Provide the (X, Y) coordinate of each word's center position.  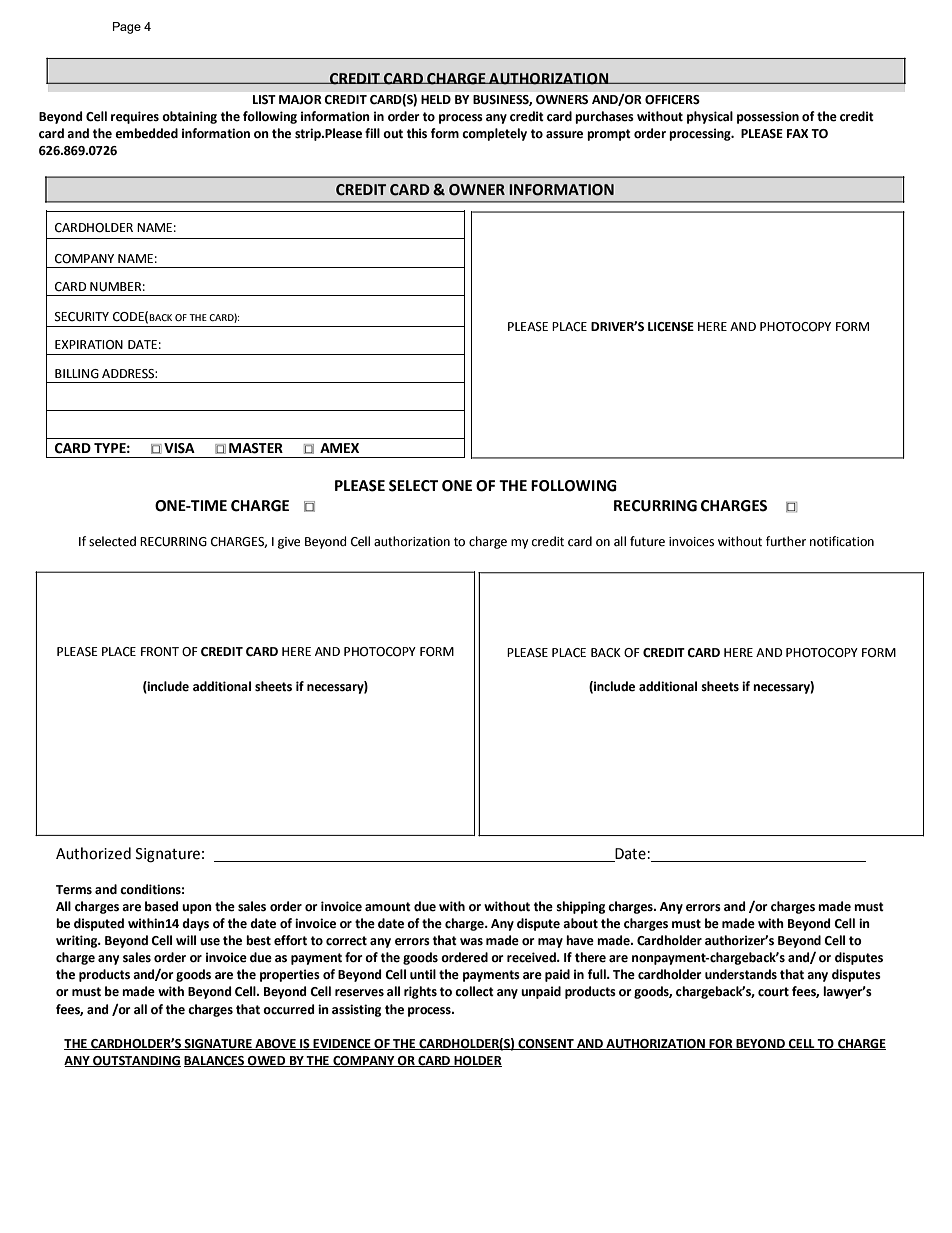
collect (474, 991)
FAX (798, 133)
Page (127, 28)
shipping (580, 907)
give (289, 543)
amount (388, 907)
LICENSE (671, 327)
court (773, 992)
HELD (436, 99)
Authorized (93, 853)
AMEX (339, 448)
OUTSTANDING (136, 1061)
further (786, 541)
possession (768, 117)
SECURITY (82, 317)
